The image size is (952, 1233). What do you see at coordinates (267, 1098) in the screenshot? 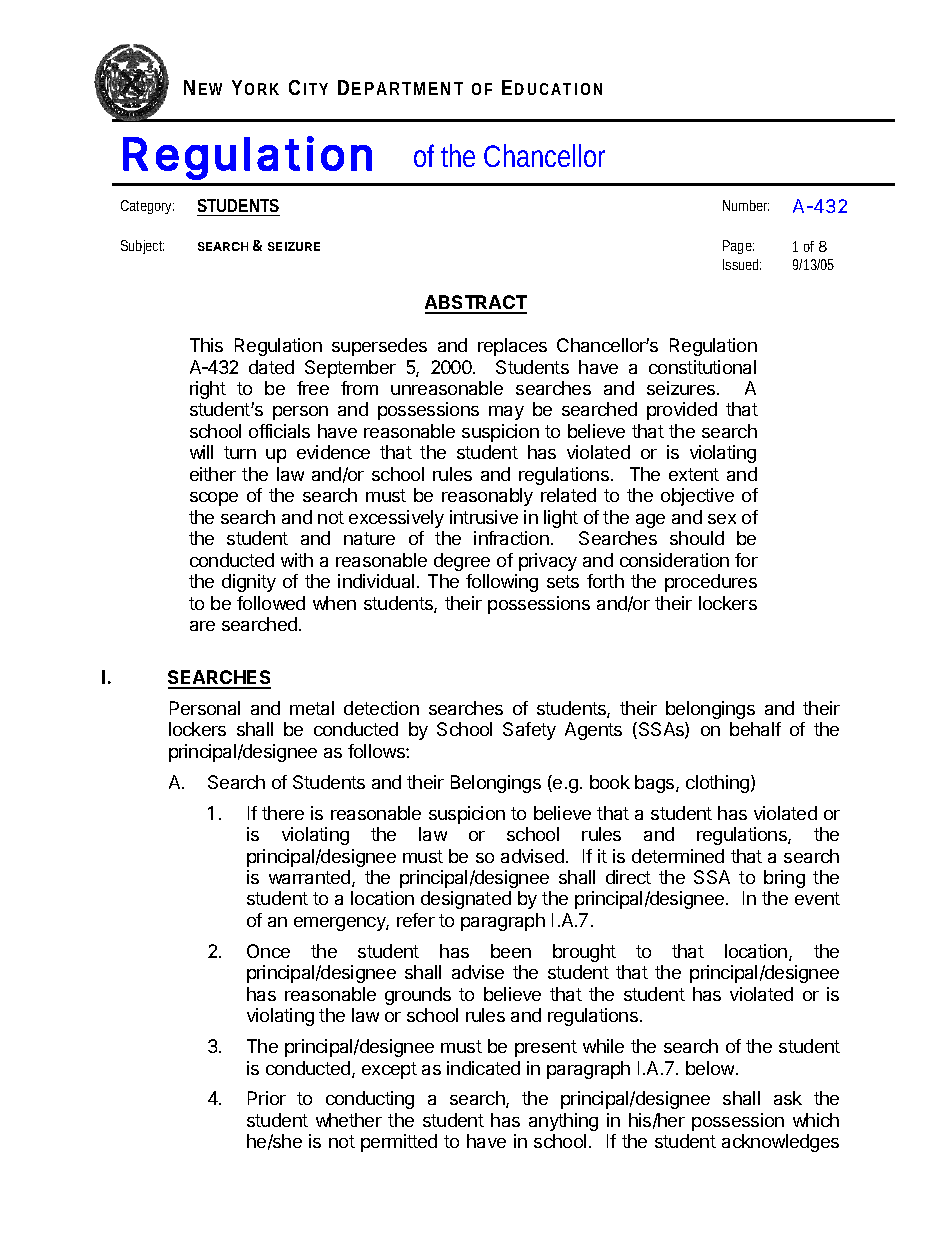
I see `Prior` at bounding box center [267, 1098].
